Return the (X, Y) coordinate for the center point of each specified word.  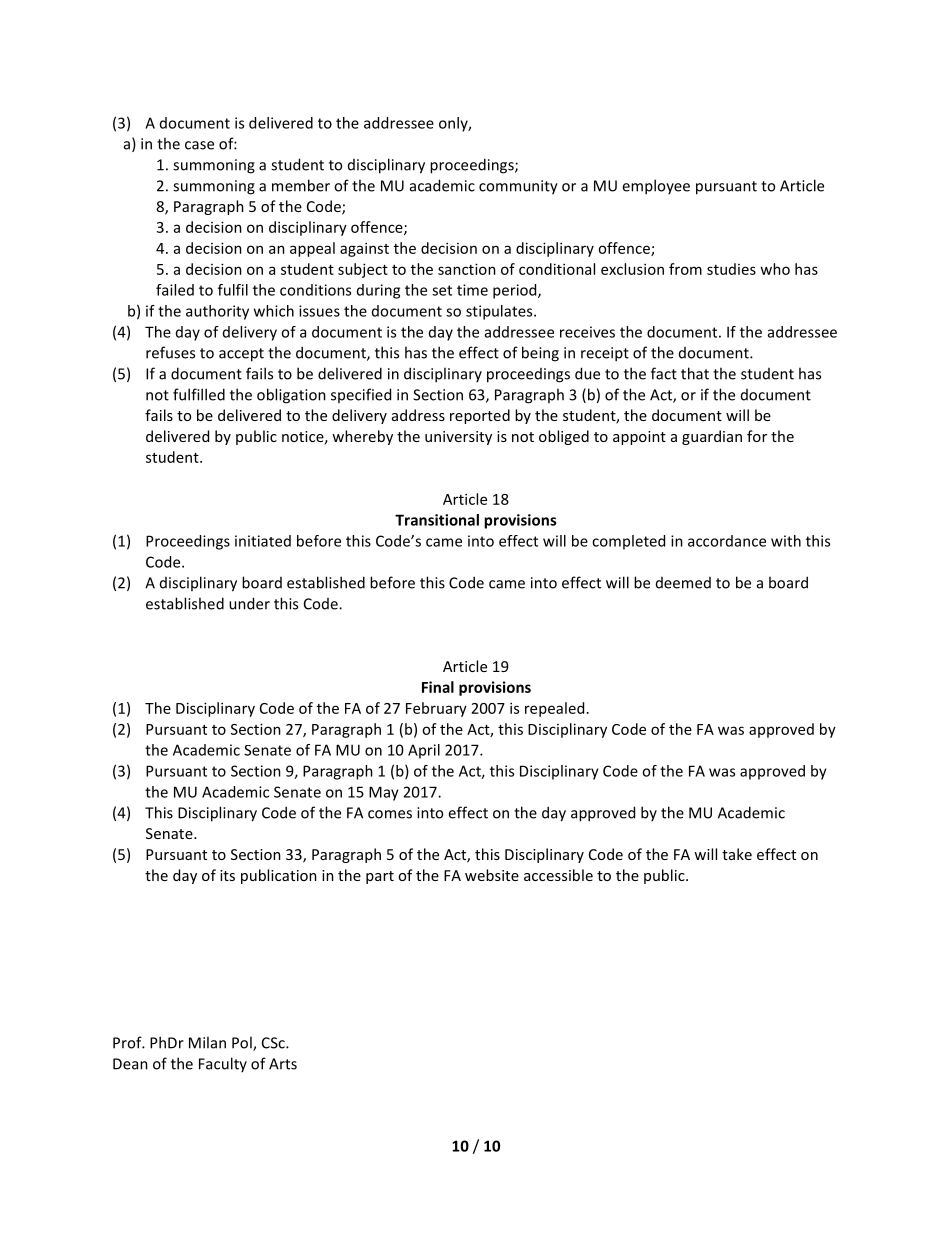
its (227, 875)
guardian (712, 437)
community (518, 187)
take (737, 854)
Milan (207, 1042)
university (458, 438)
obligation (291, 396)
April (424, 751)
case (199, 145)
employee (656, 187)
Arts (283, 1064)
